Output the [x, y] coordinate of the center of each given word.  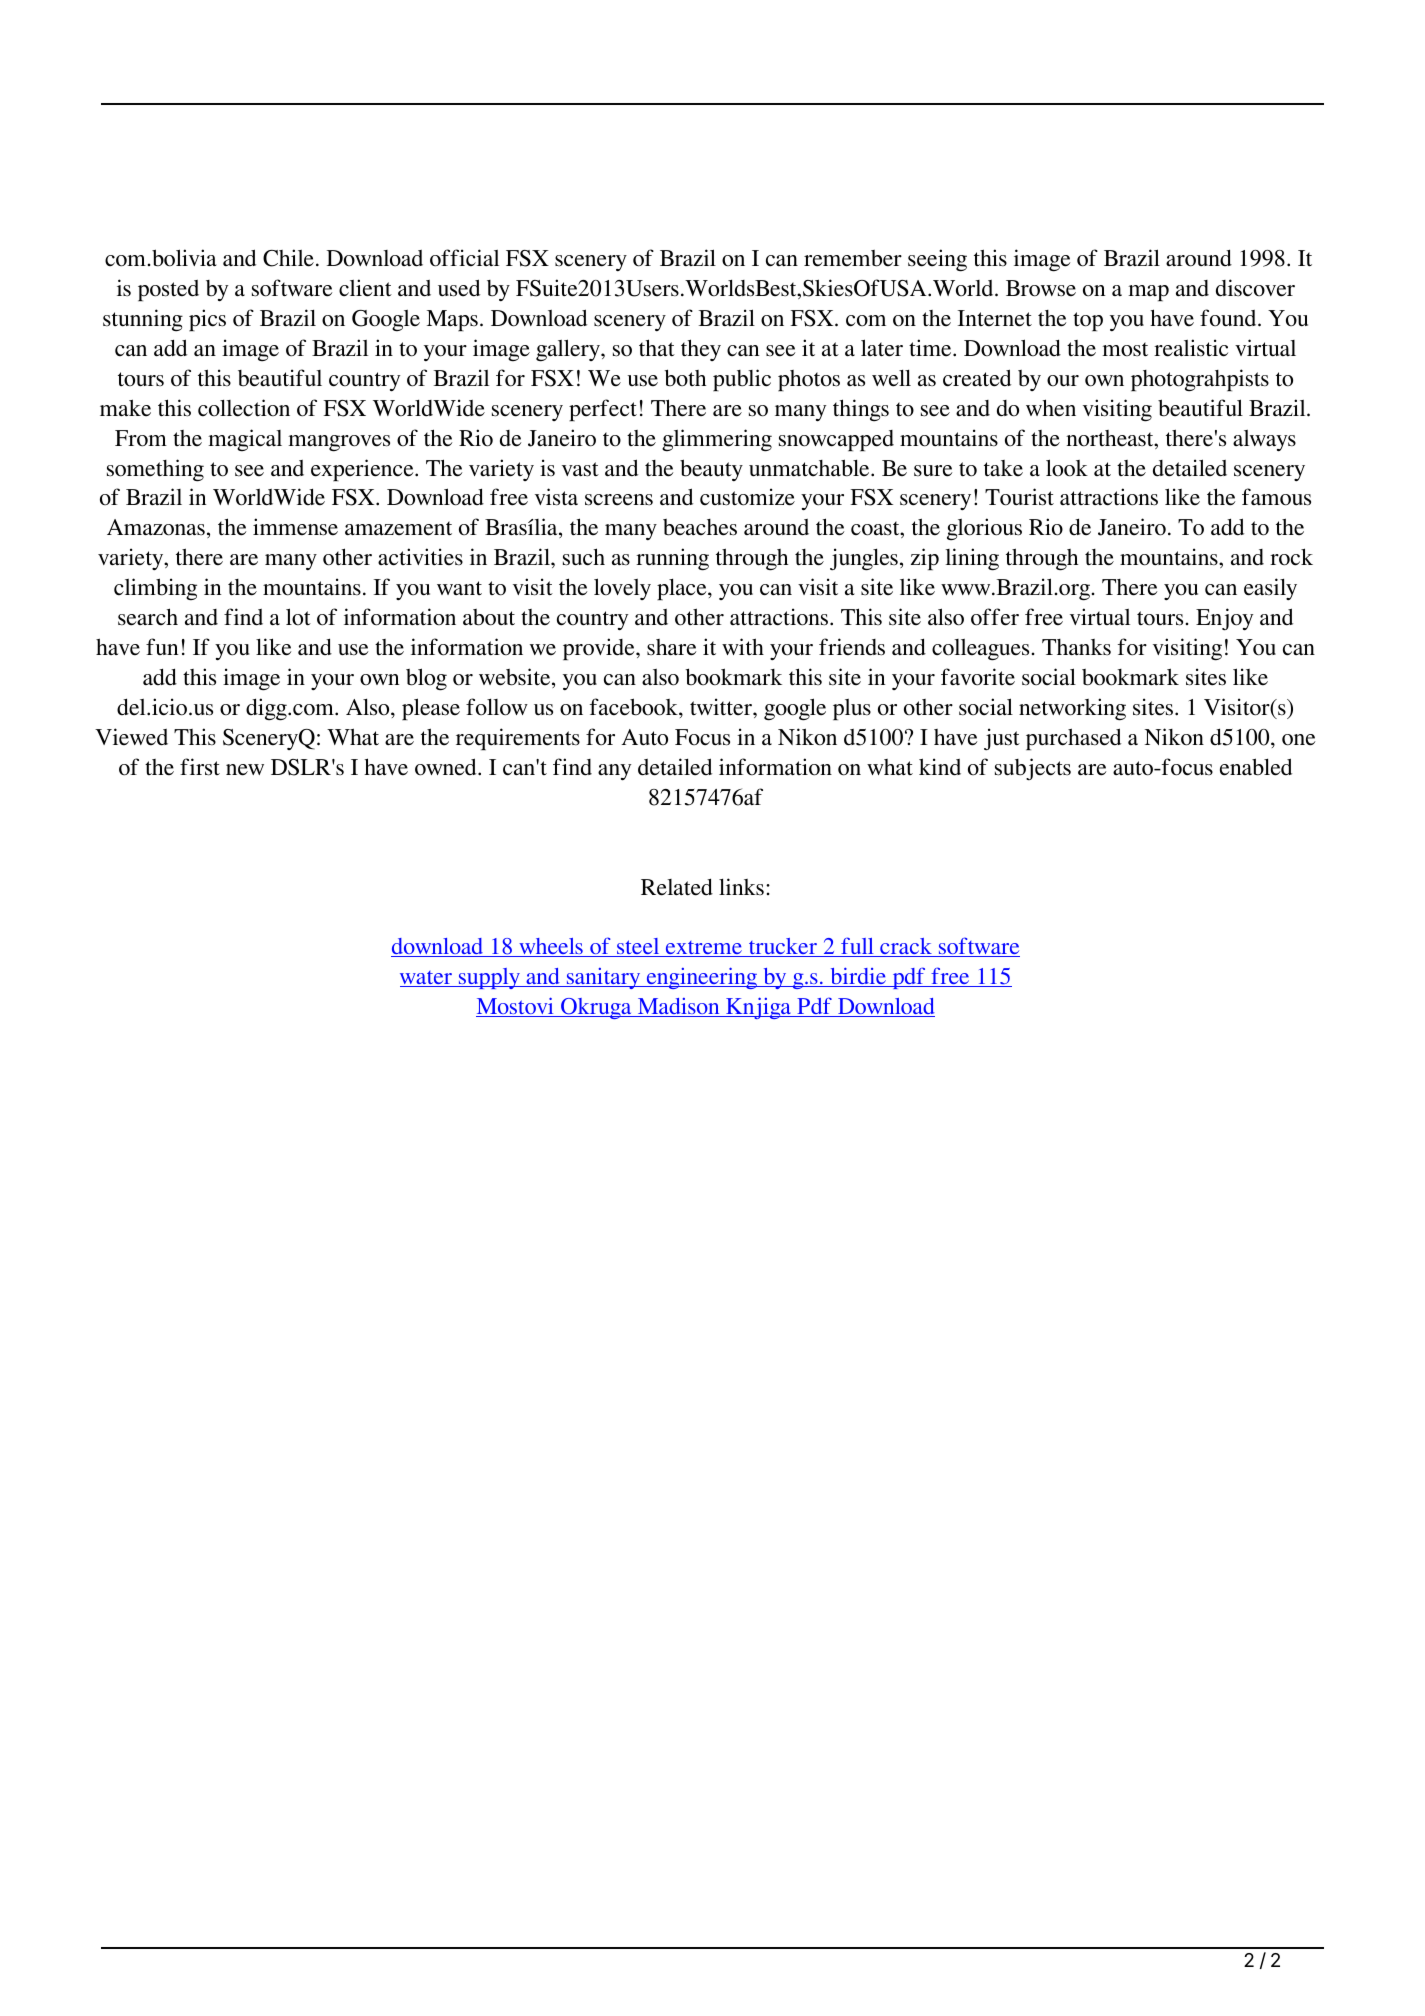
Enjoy [1224, 619]
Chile [288, 258]
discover [1255, 288]
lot [298, 617]
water [427, 979]
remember [853, 258]
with [743, 646]
